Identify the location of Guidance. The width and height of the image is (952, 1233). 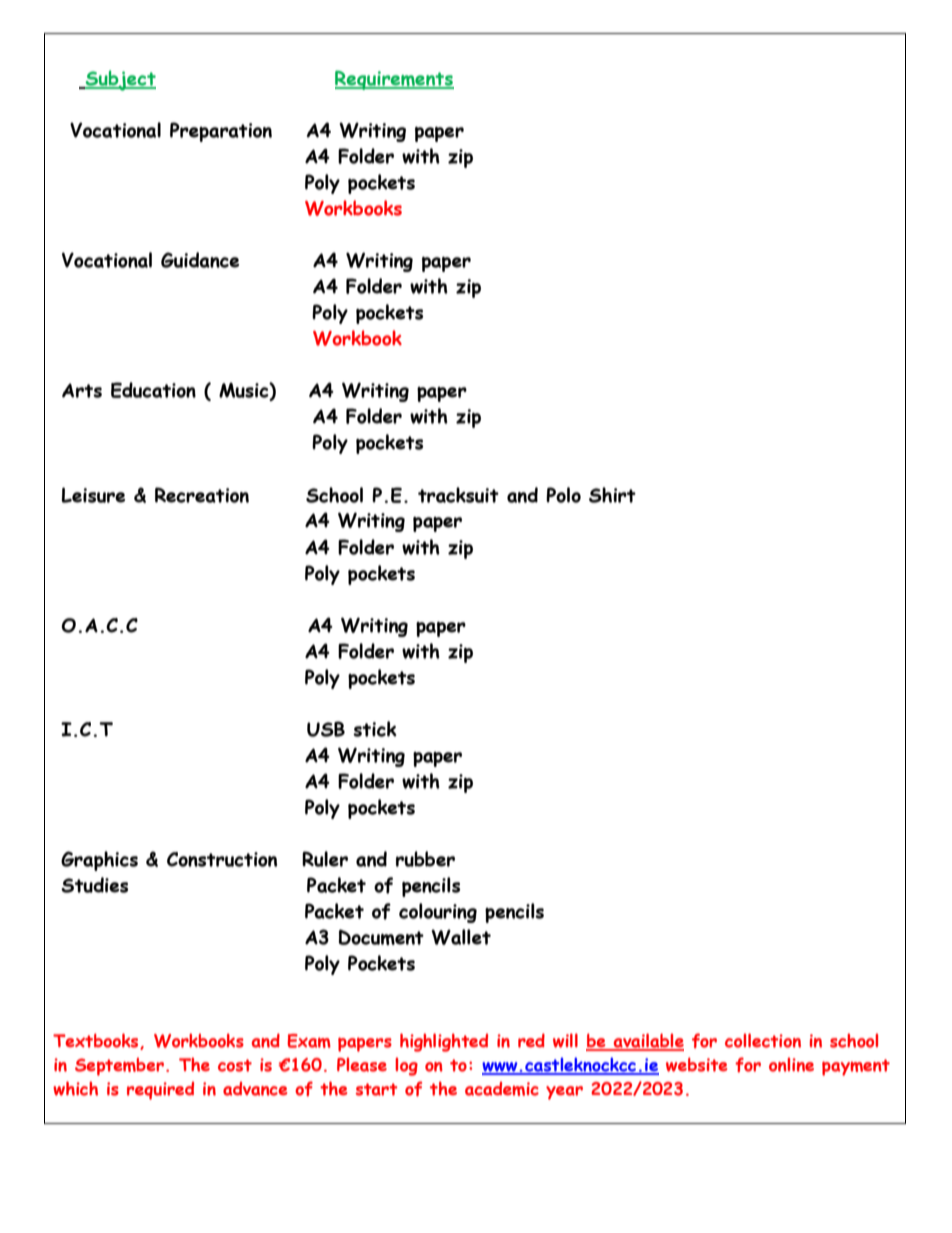
(200, 260).
